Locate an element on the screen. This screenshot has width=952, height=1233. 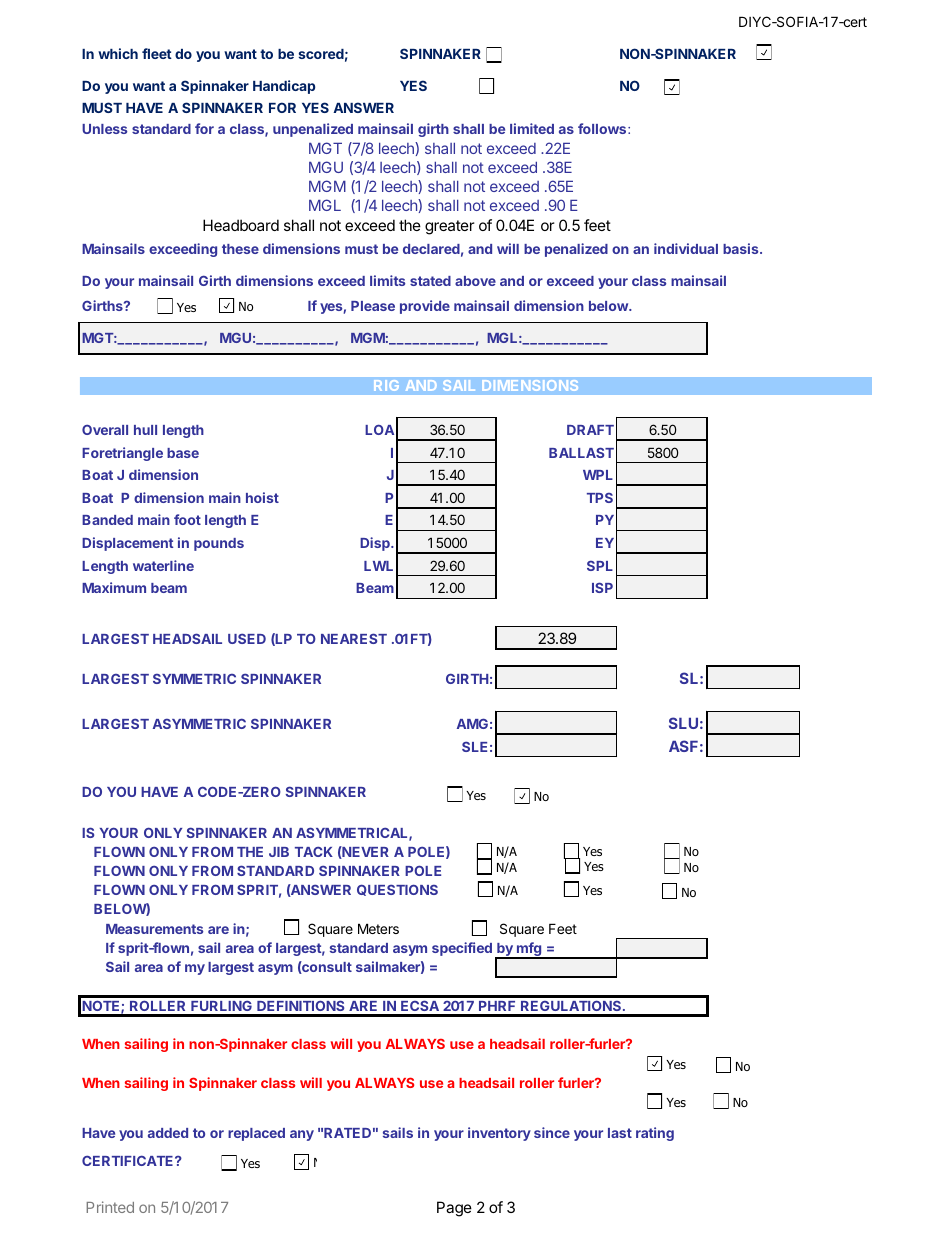
follows is located at coordinates (603, 128).
